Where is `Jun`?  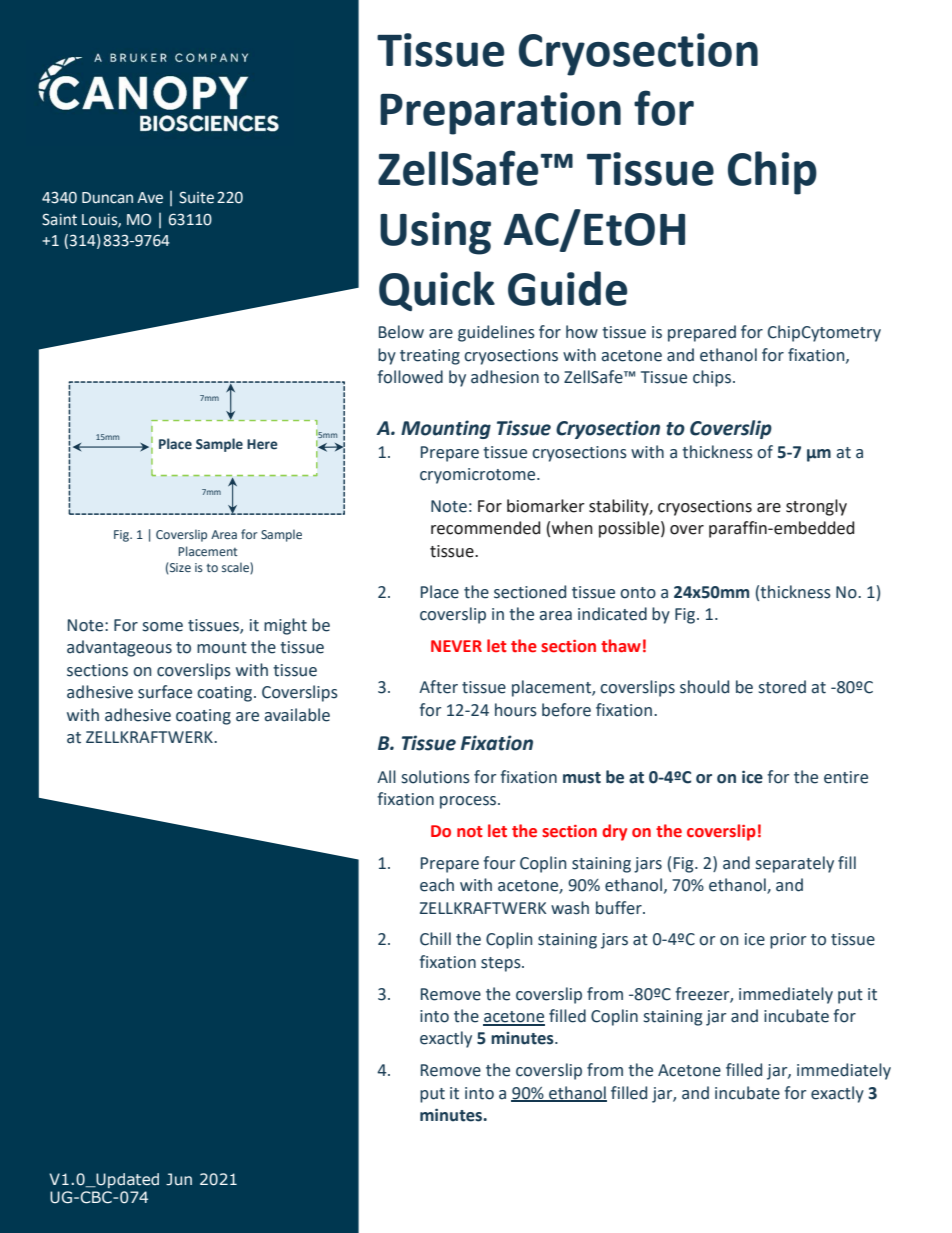 Jun is located at coordinates (179, 1179).
